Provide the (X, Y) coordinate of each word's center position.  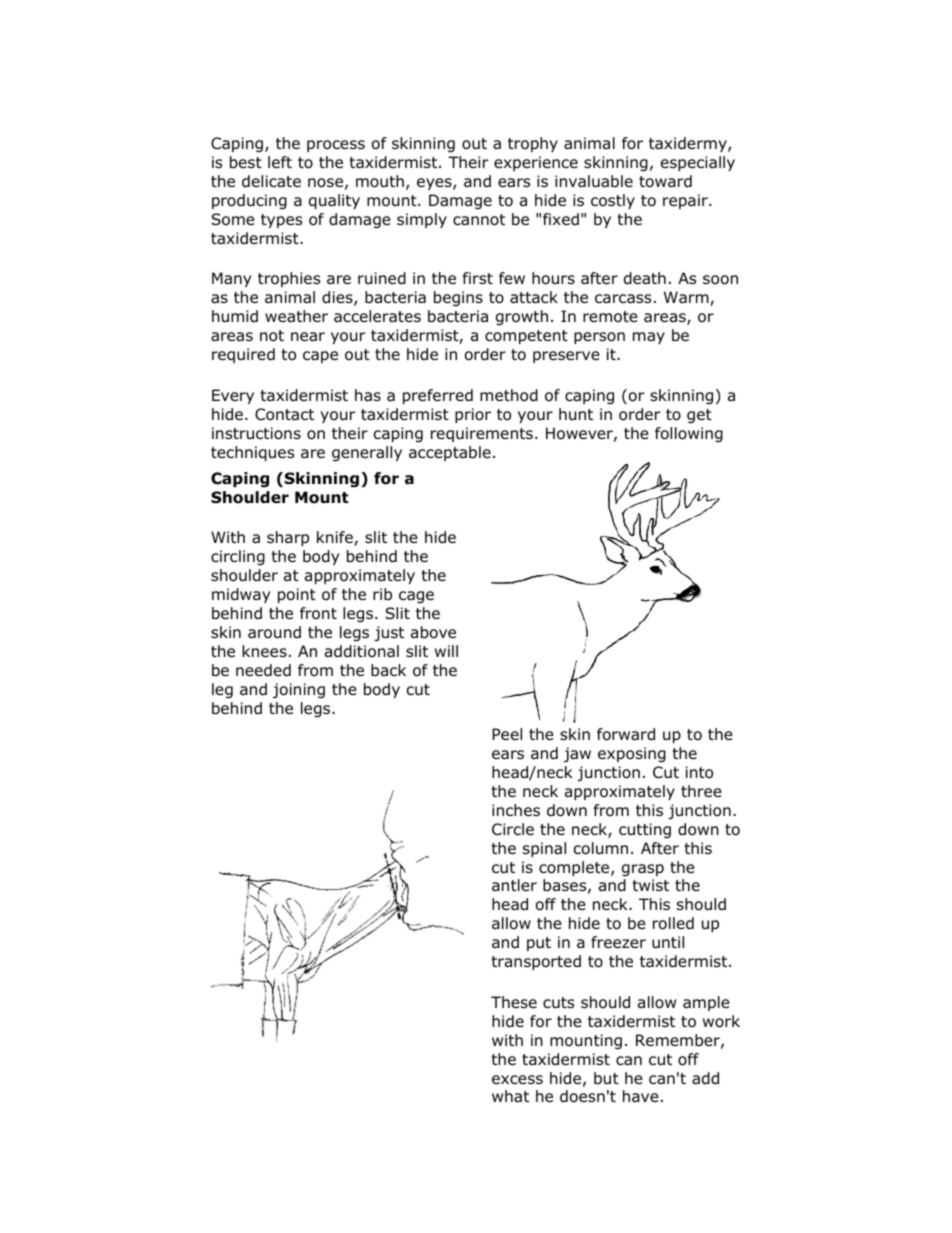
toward (665, 181)
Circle (513, 829)
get (699, 416)
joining (299, 691)
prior (473, 415)
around (274, 632)
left (280, 162)
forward (626, 734)
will (446, 651)
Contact (284, 414)
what (510, 1096)
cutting (645, 831)
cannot (479, 220)
